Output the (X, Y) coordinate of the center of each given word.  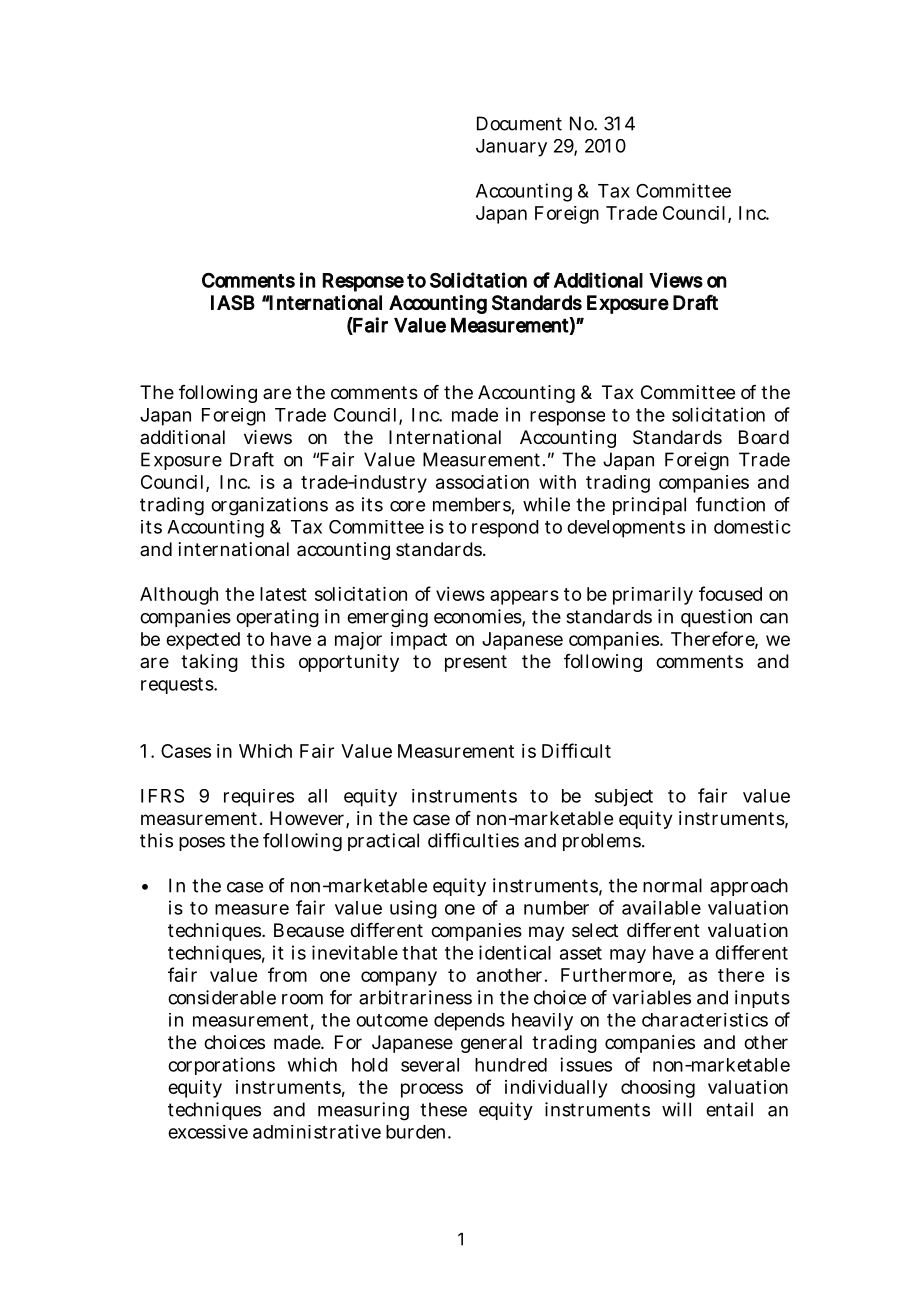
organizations (269, 506)
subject (624, 798)
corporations (221, 1066)
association (482, 482)
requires (259, 798)
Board (764, 437)
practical (383, 842)
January (511, 148)
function (730, 504)
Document (519, 123)
